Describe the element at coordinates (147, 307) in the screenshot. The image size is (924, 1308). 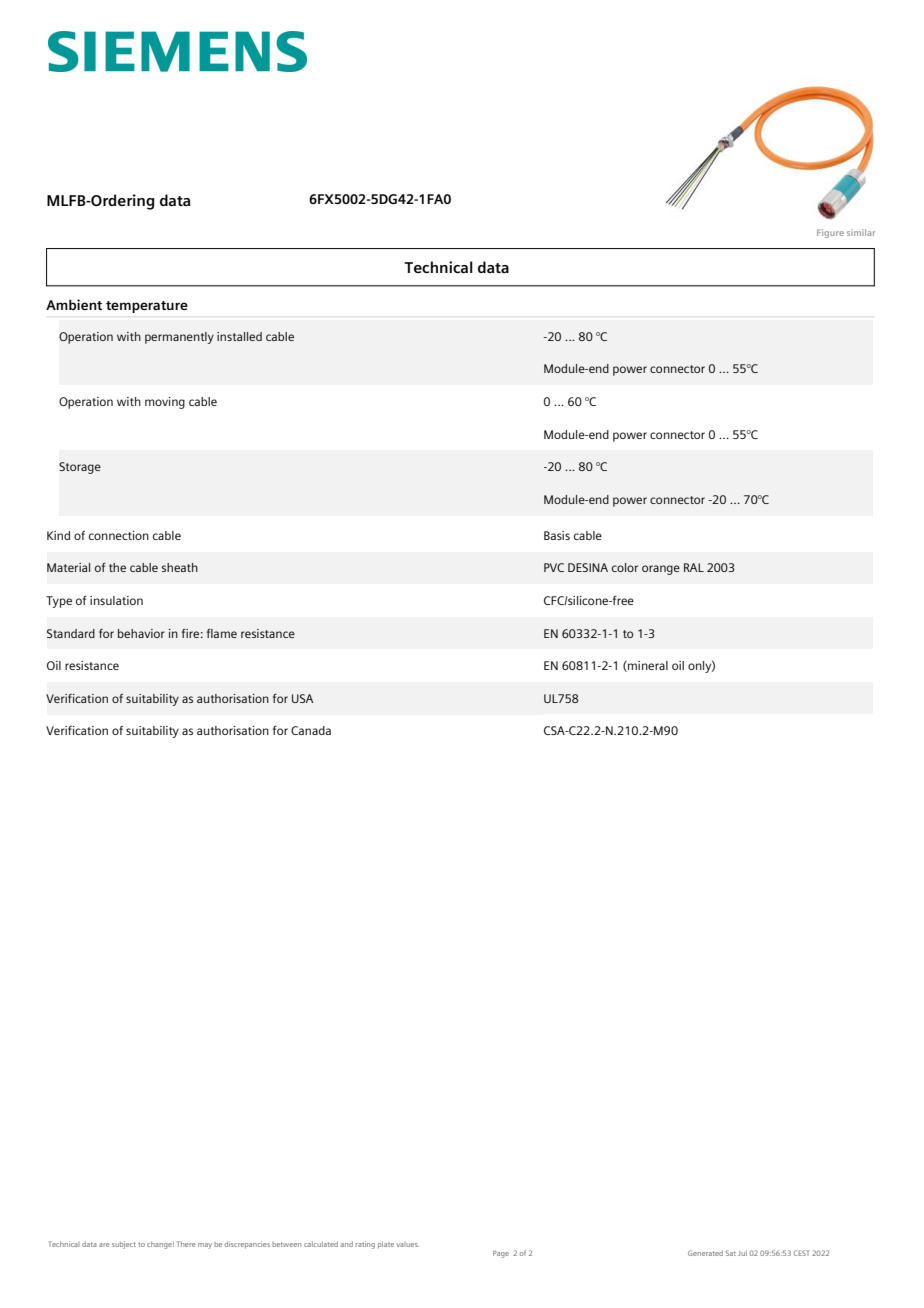
I see `temperature` at that location.
